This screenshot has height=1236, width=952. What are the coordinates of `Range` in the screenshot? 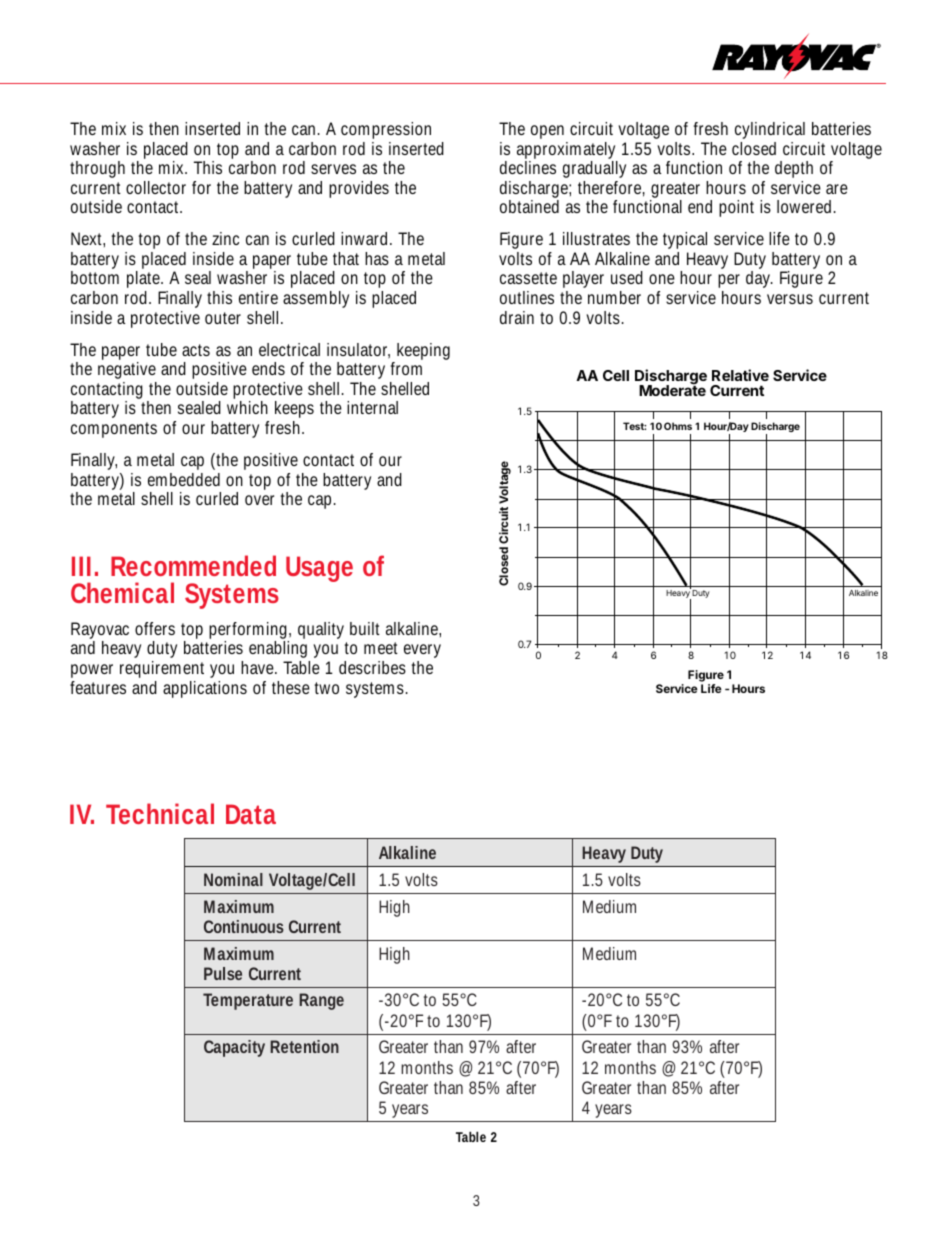 It's located at (321, 1001).
